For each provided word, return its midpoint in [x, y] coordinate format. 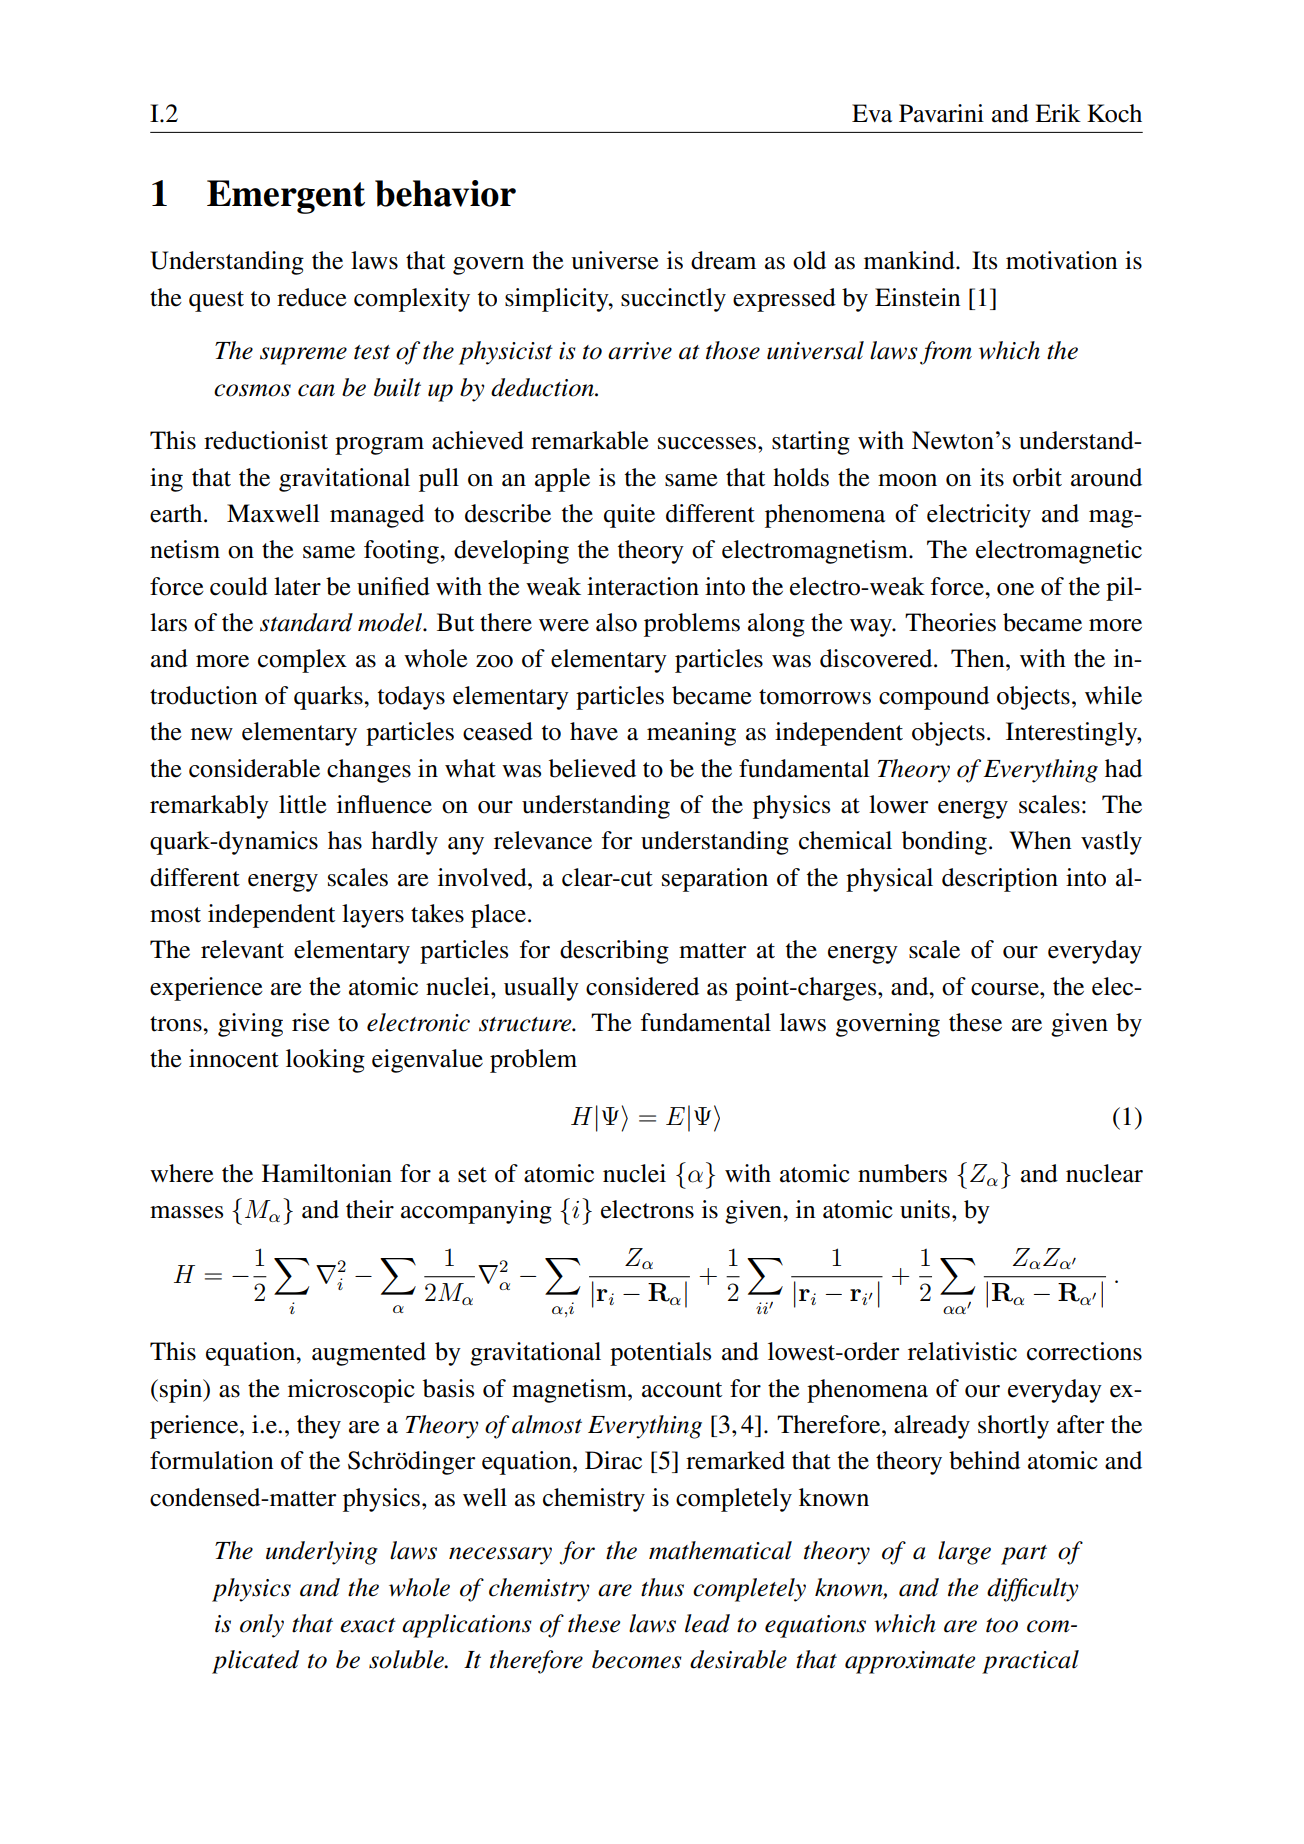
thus [662, 1587]
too [1002, 1625]
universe [615, 260]
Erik [1058, 113]
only [262, 1626]
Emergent [286, 197]
